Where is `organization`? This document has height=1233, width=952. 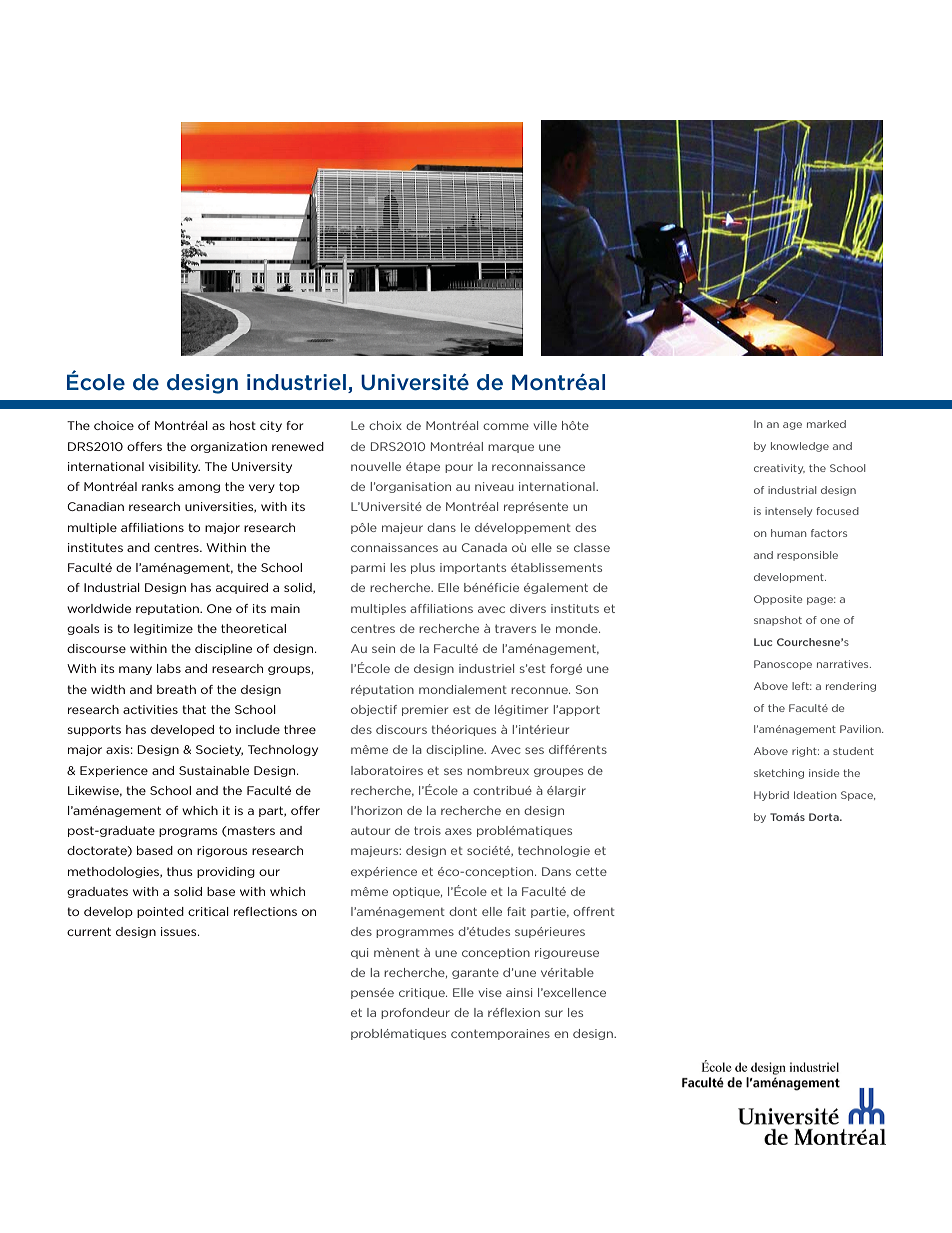 organization is located at coordinates (229, 447).
